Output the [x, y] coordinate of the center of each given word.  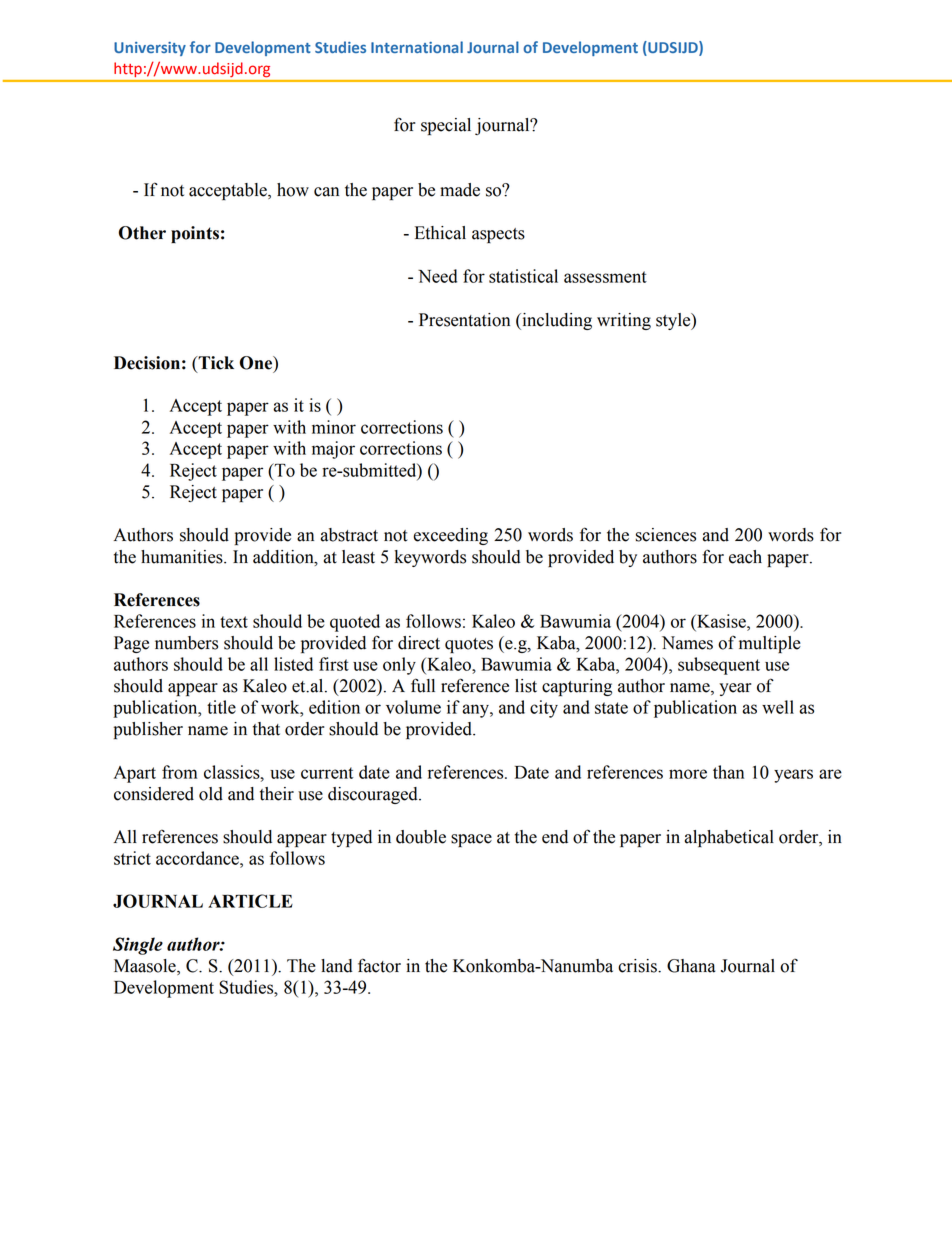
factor [379, 965]
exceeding [450, 536]
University [150, 49]
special [446, 126]
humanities [183, 557]
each [745, 557]
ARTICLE [250, 901]
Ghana [691, 966]
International [417, 47]
